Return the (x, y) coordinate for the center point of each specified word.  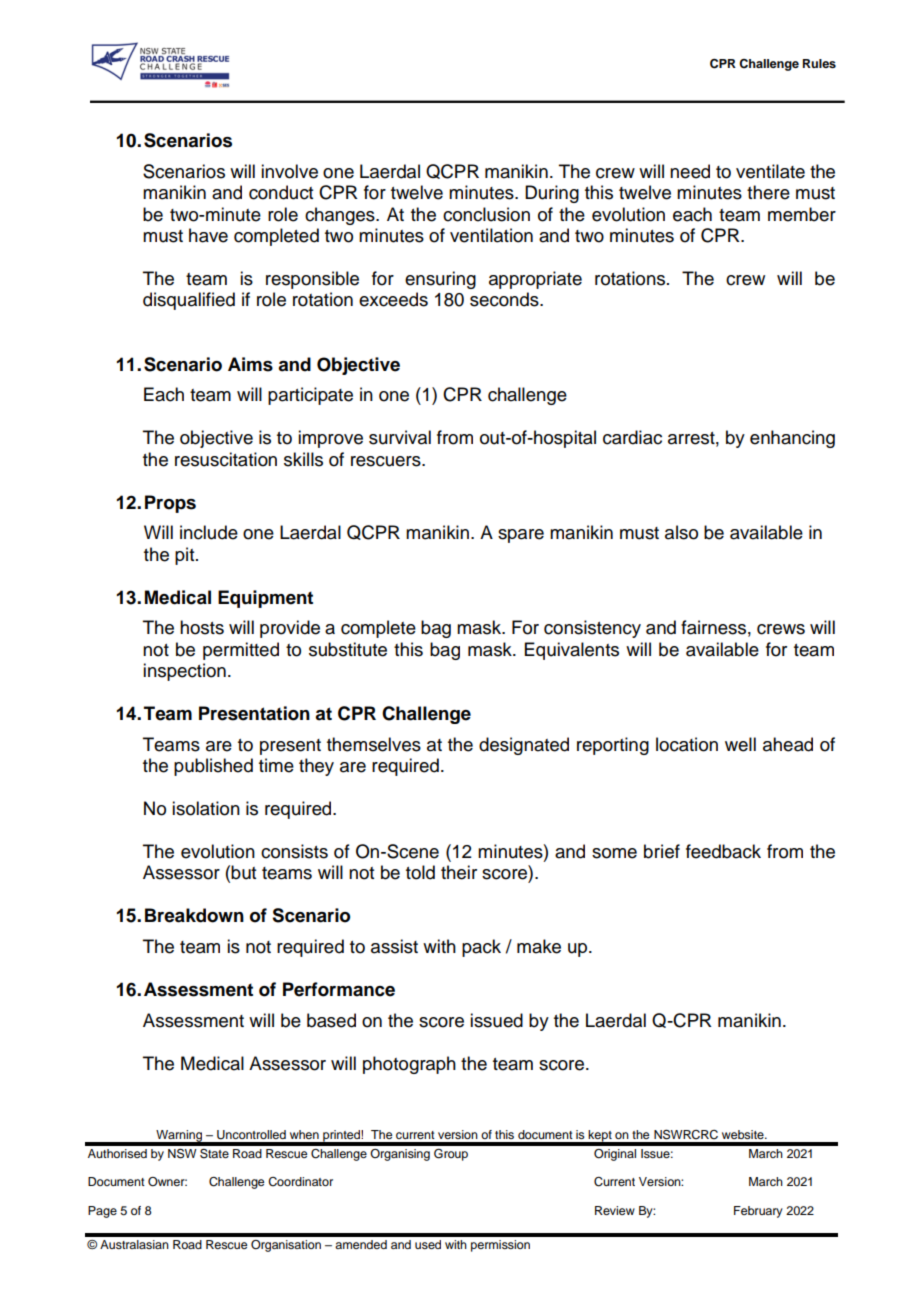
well (740, 744)
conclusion (486, 214)
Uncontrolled (251, 1135)
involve (289, 171)
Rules (819, 63)
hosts (202, 627)
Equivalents (572, 651)
